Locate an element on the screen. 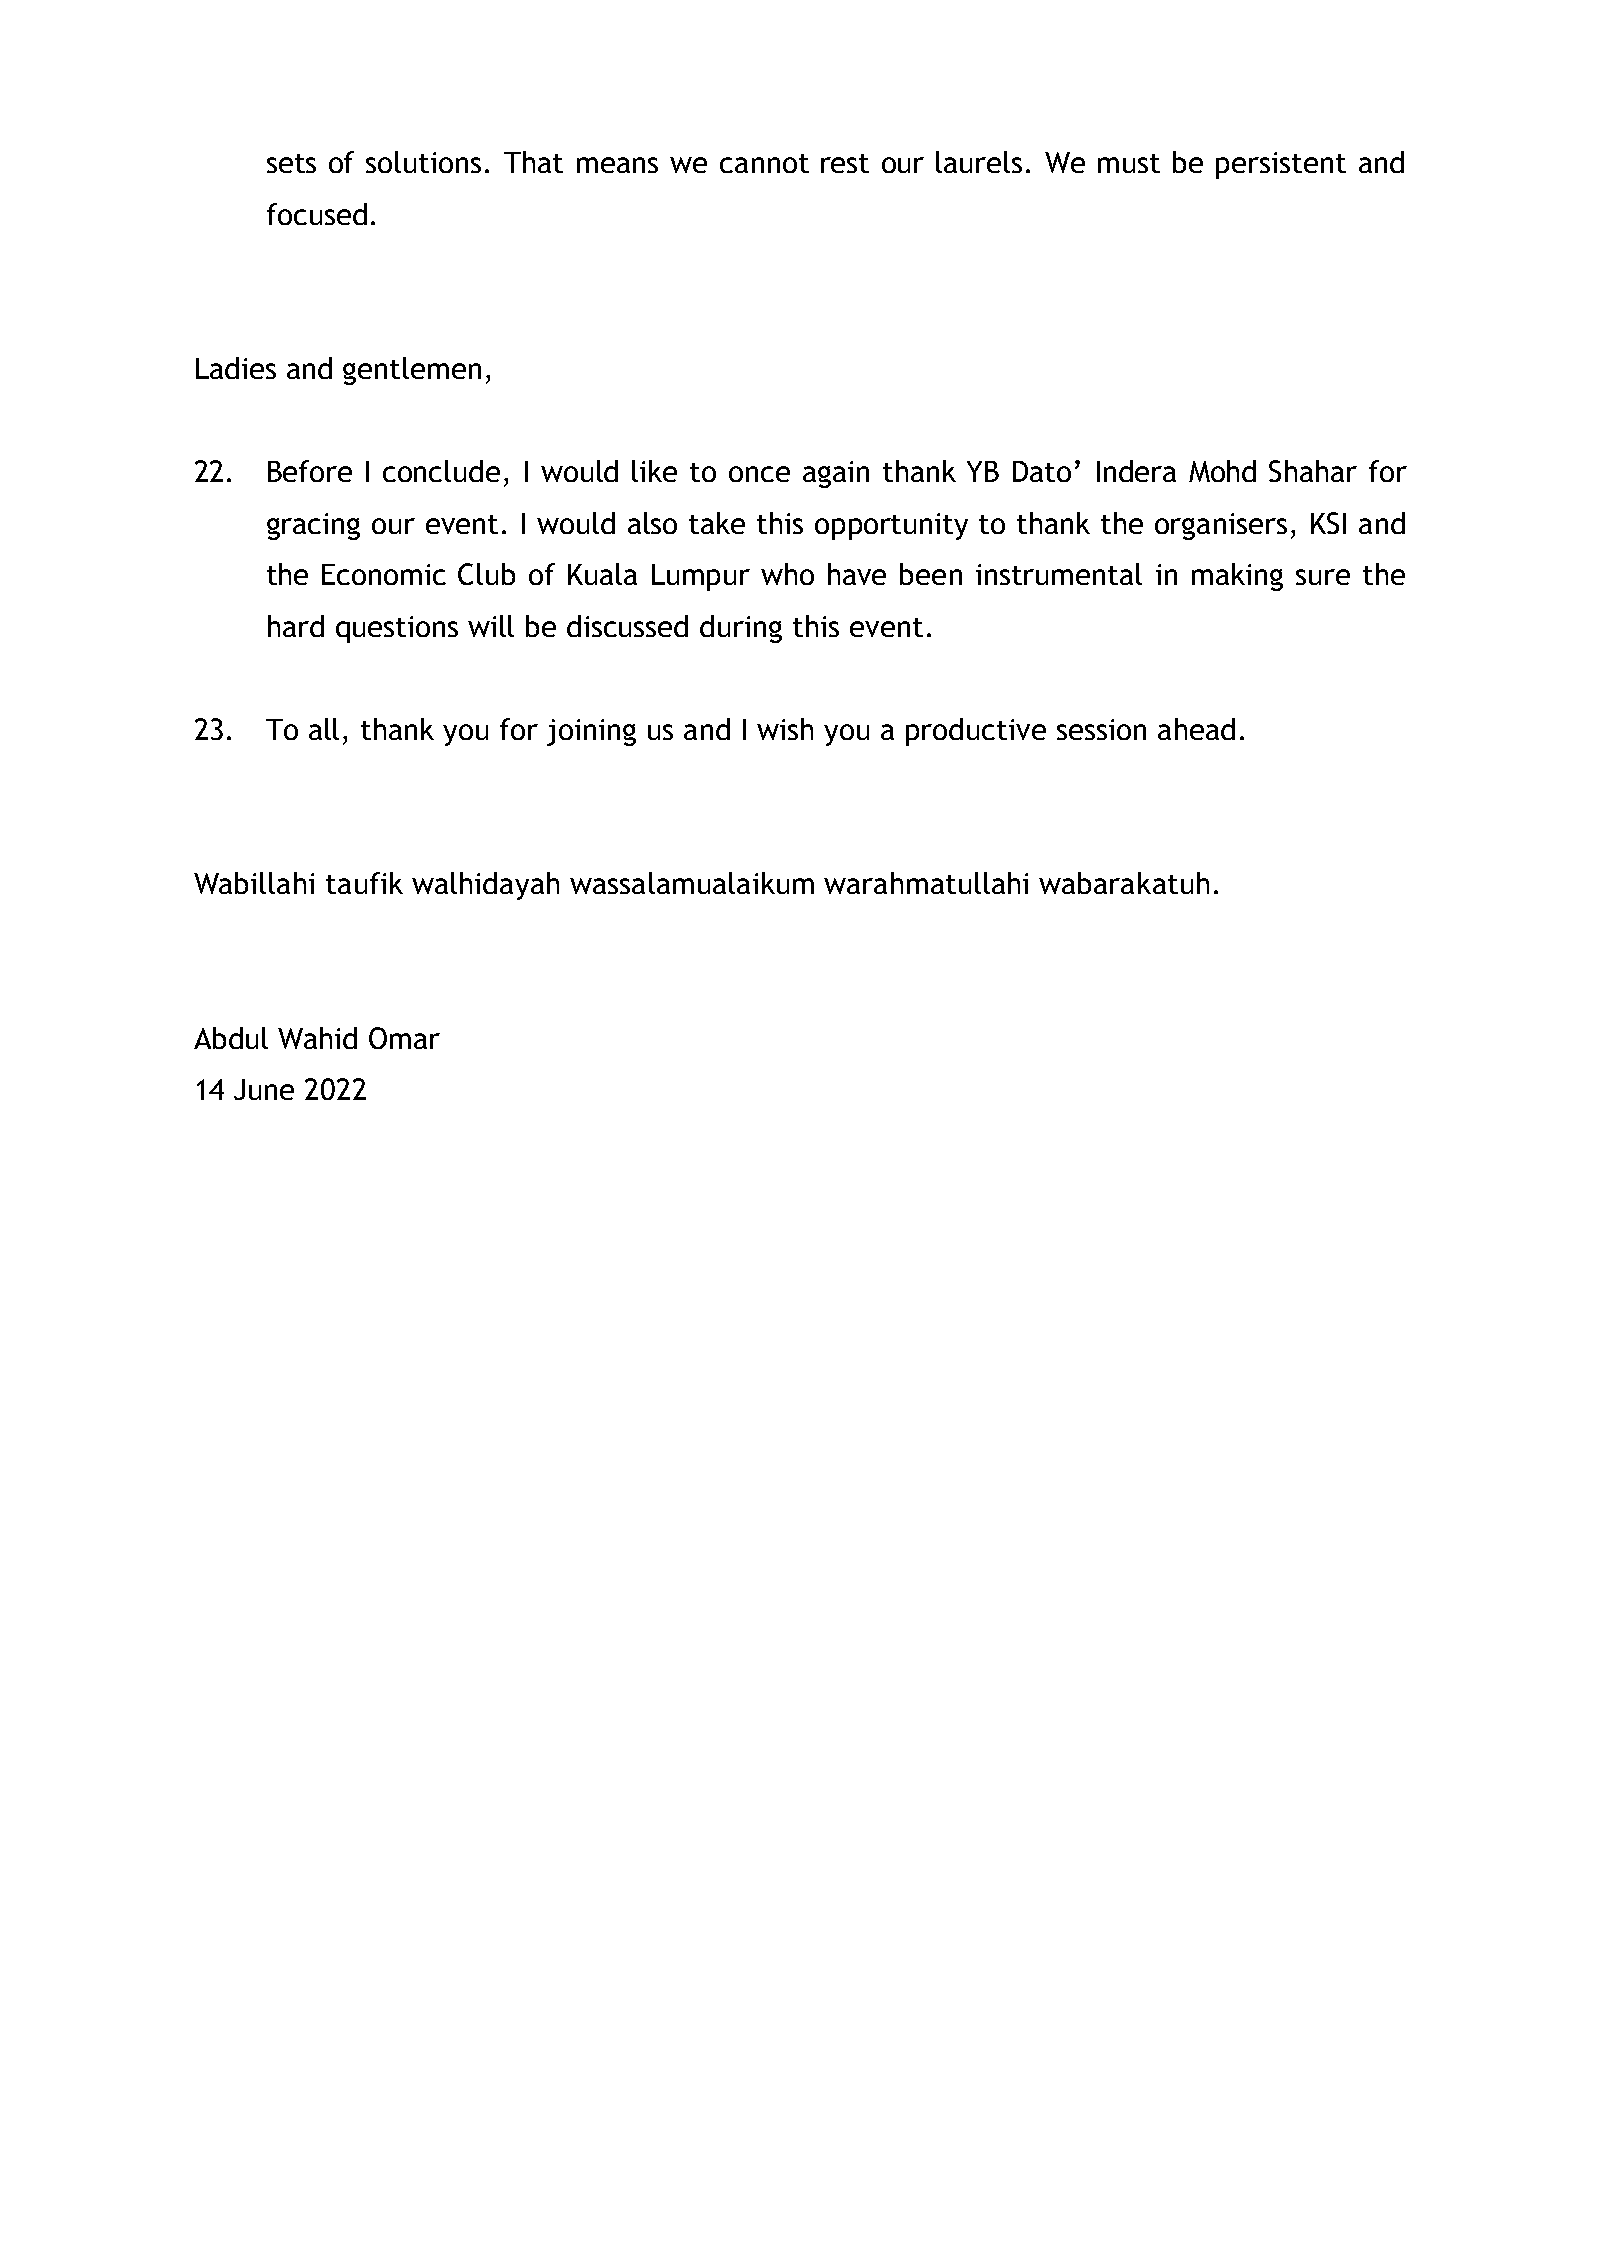  cannot is located at coordinates (764, 163).
